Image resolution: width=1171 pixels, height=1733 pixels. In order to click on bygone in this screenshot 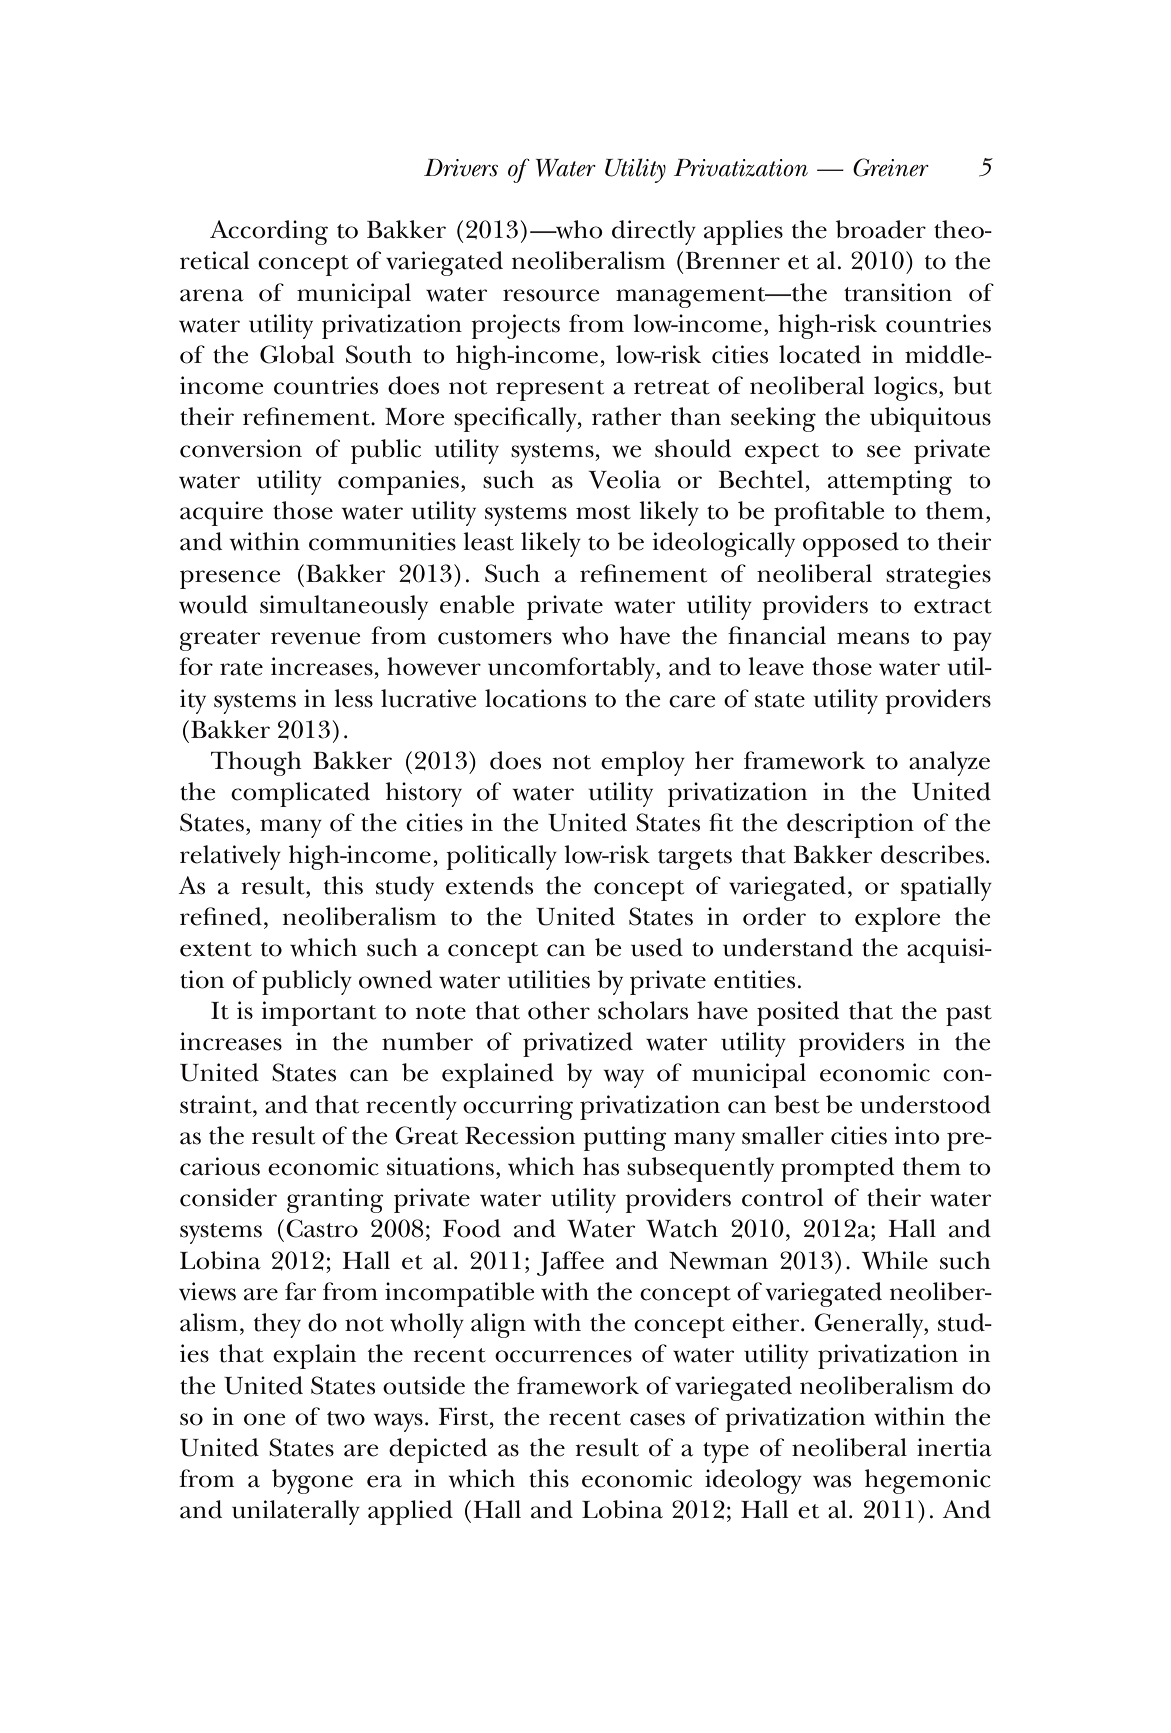, I will do `click(312, 1481)`.
